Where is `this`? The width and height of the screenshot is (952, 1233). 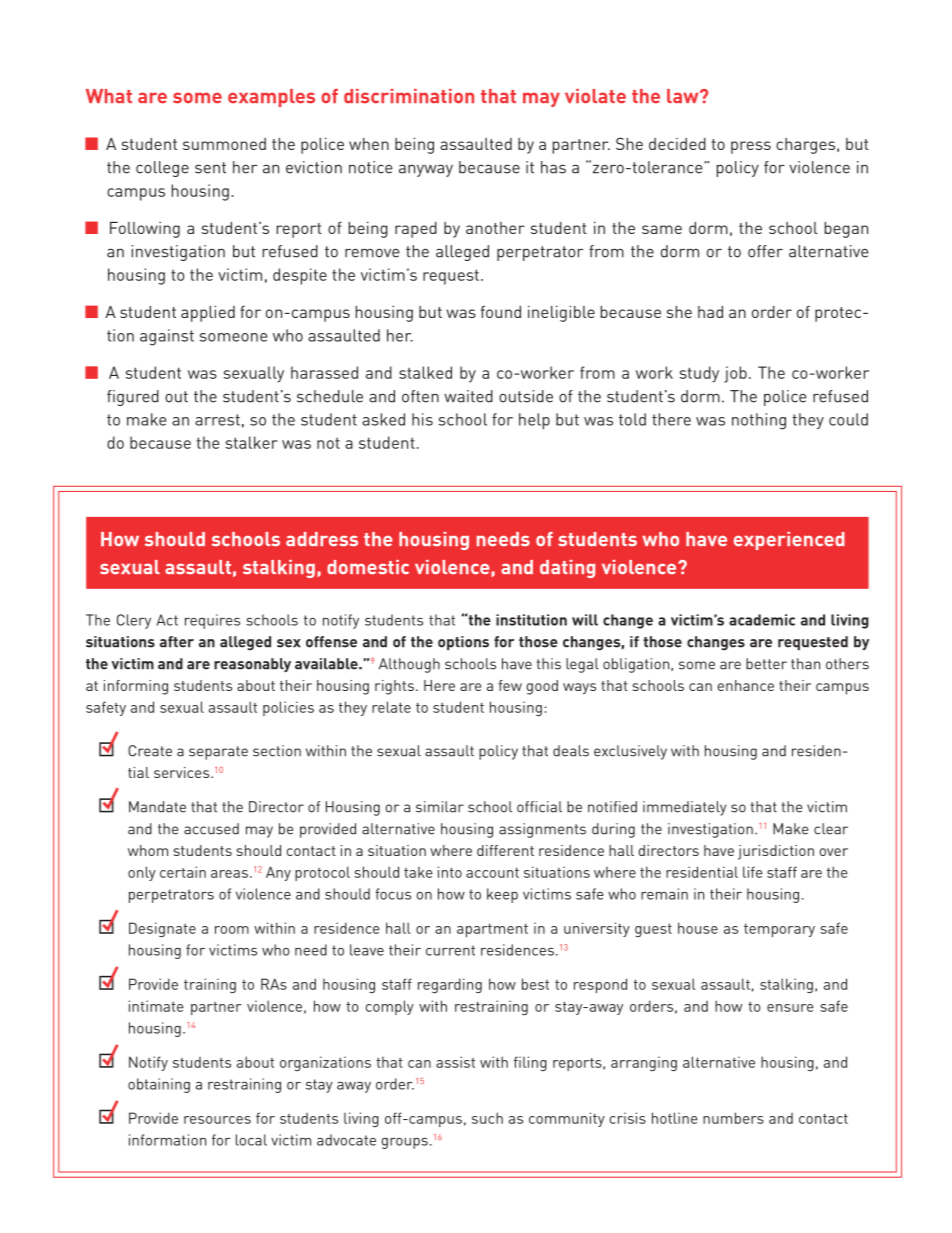 this is located at coordinates (549, 664).
